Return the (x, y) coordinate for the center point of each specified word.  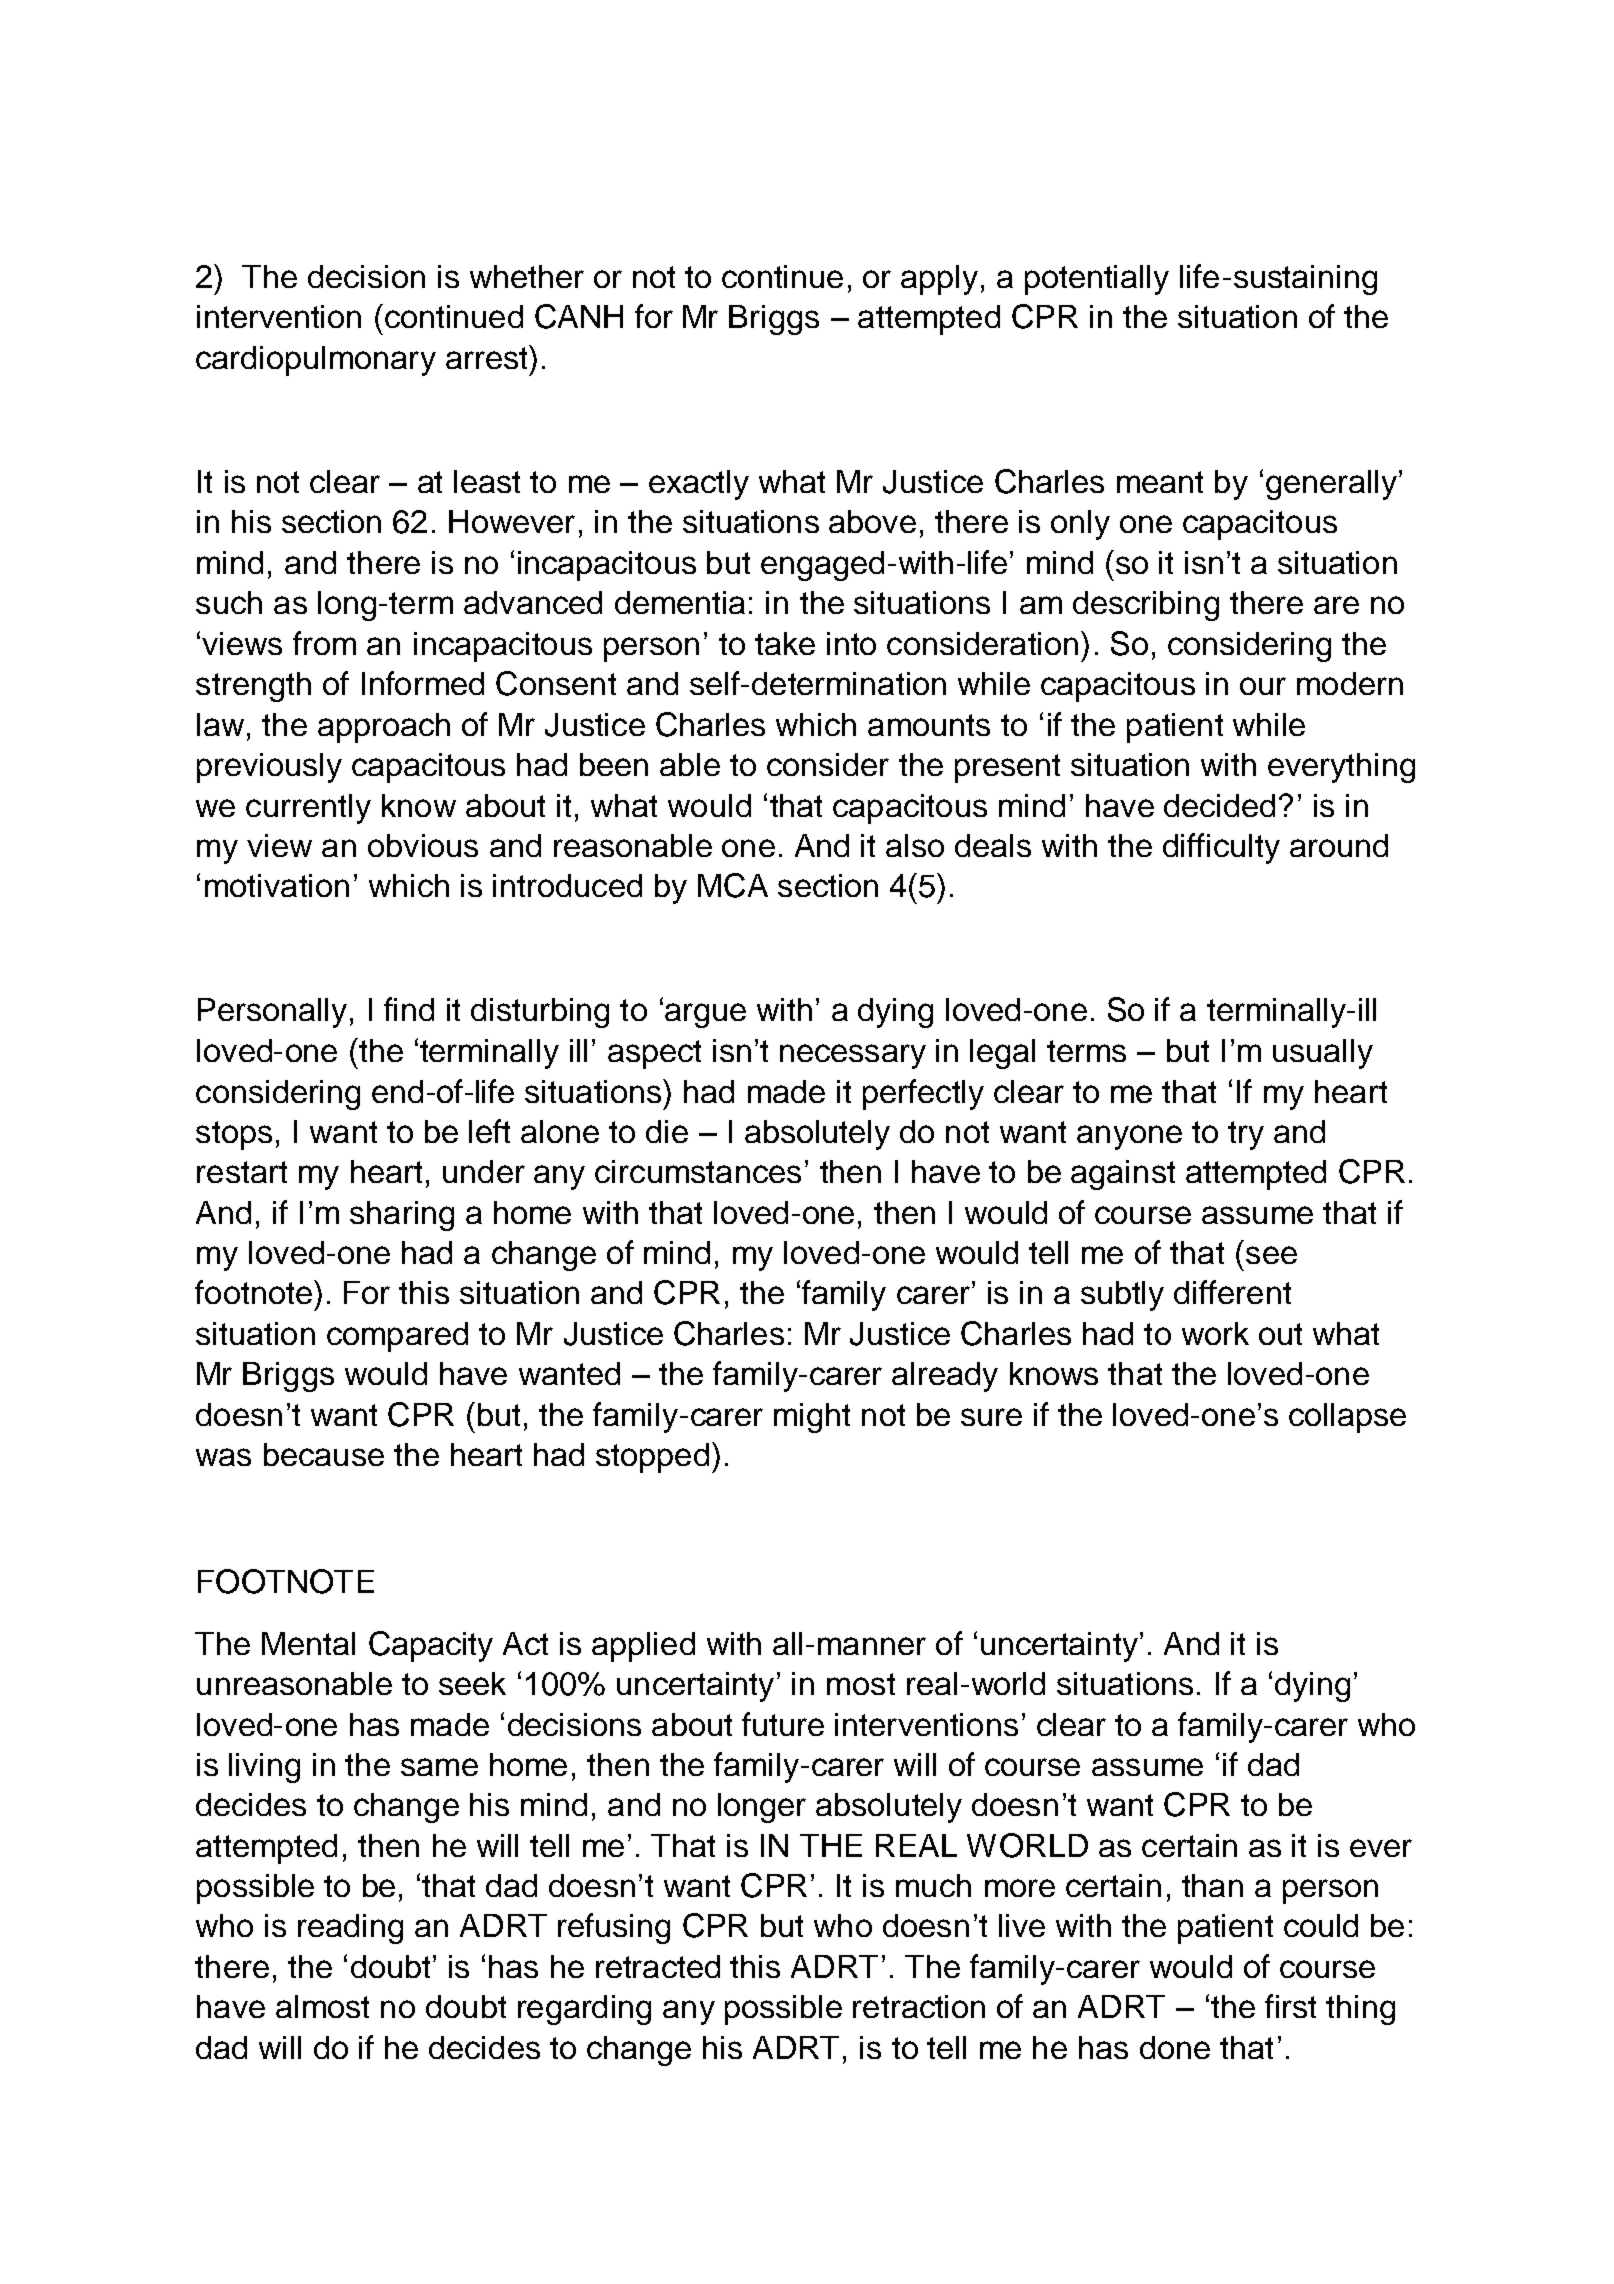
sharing (402, 1216)
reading (350, 1929)
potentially (1097, 280)
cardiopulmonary (316, 361)
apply (939, 280)
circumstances (698, 1171)
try (1246, 1135)
